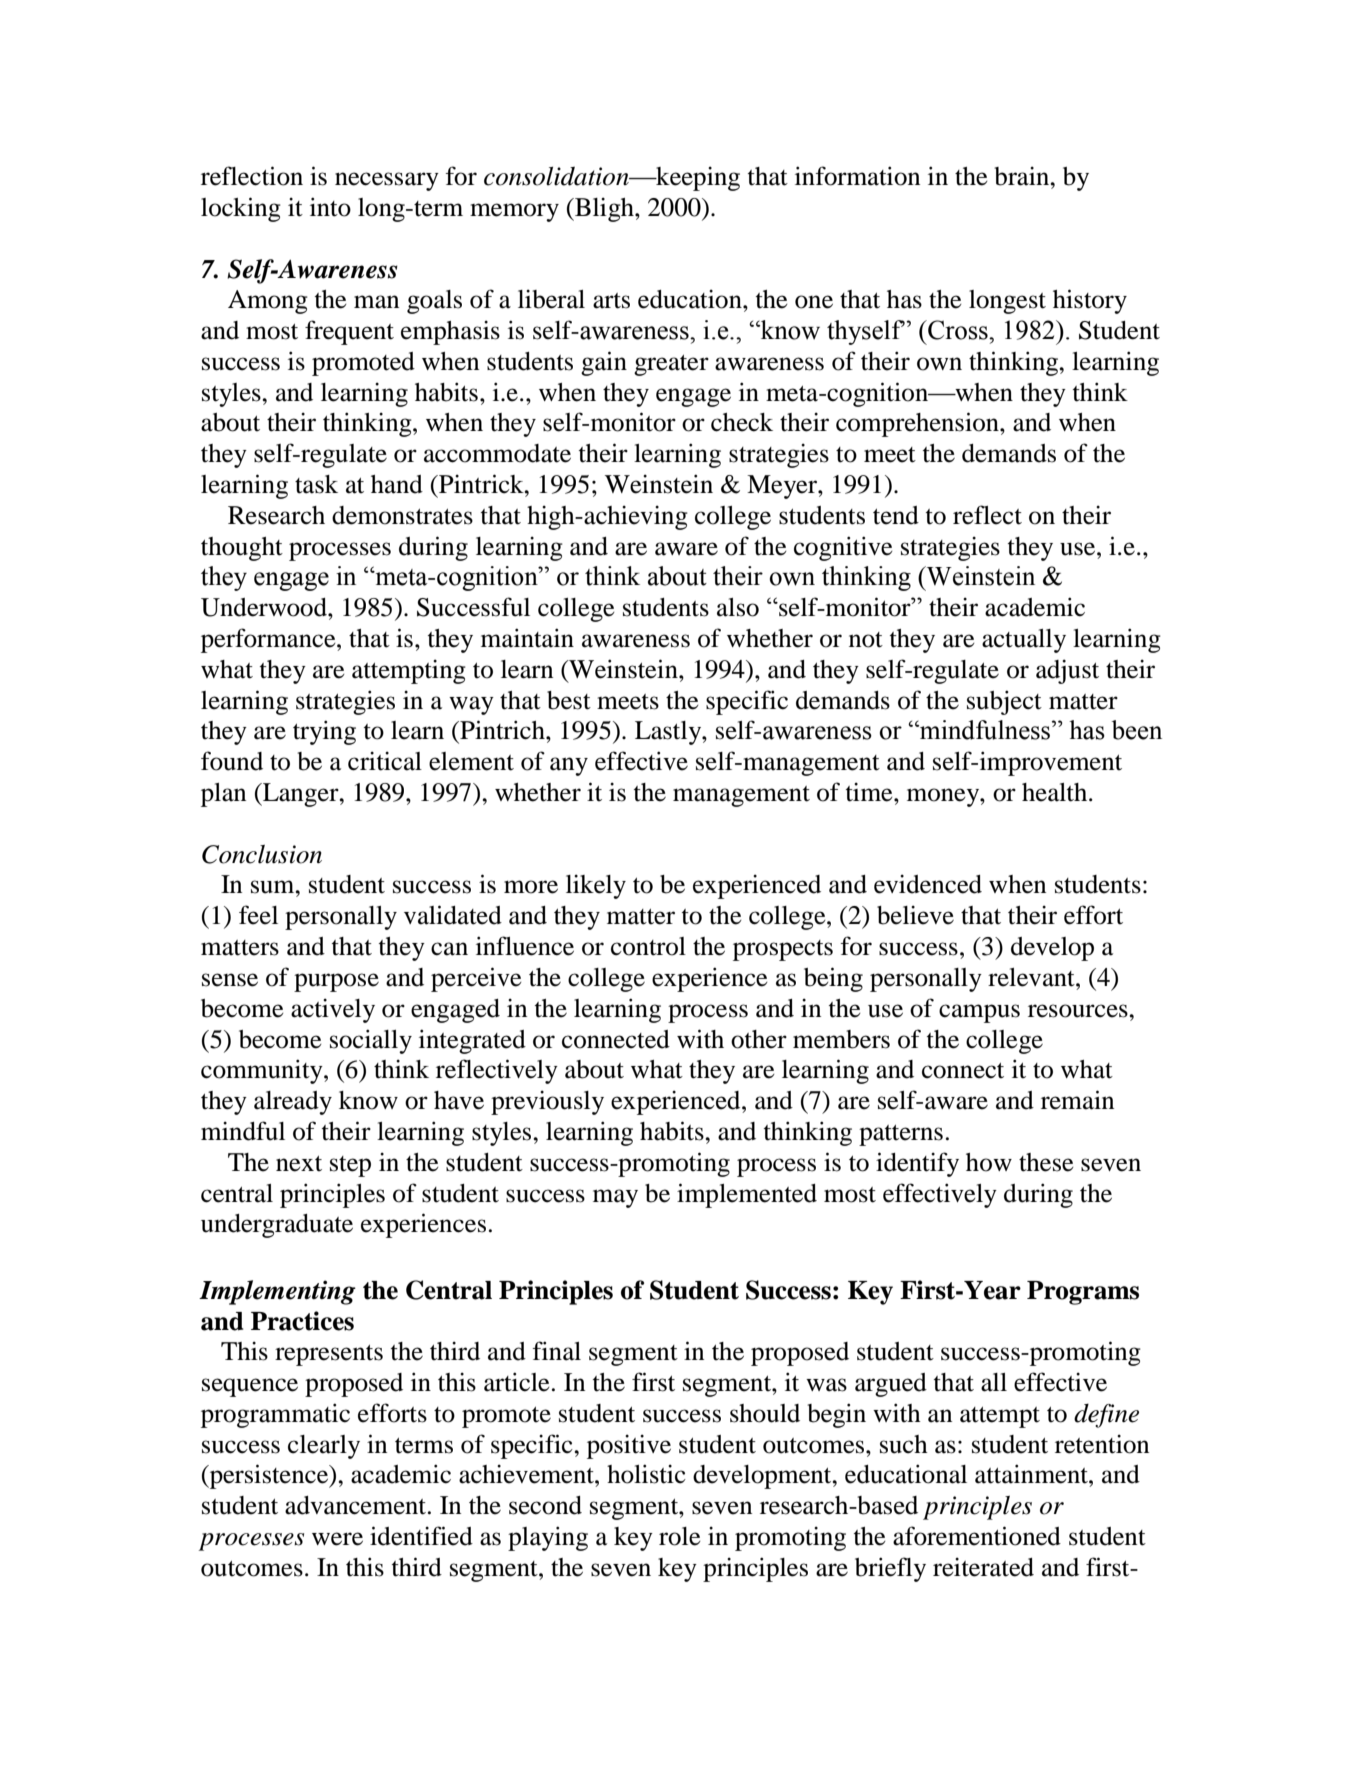  Describe the element at coordinates (1024, 641) in the screenshot. I see `actually` at that location.
